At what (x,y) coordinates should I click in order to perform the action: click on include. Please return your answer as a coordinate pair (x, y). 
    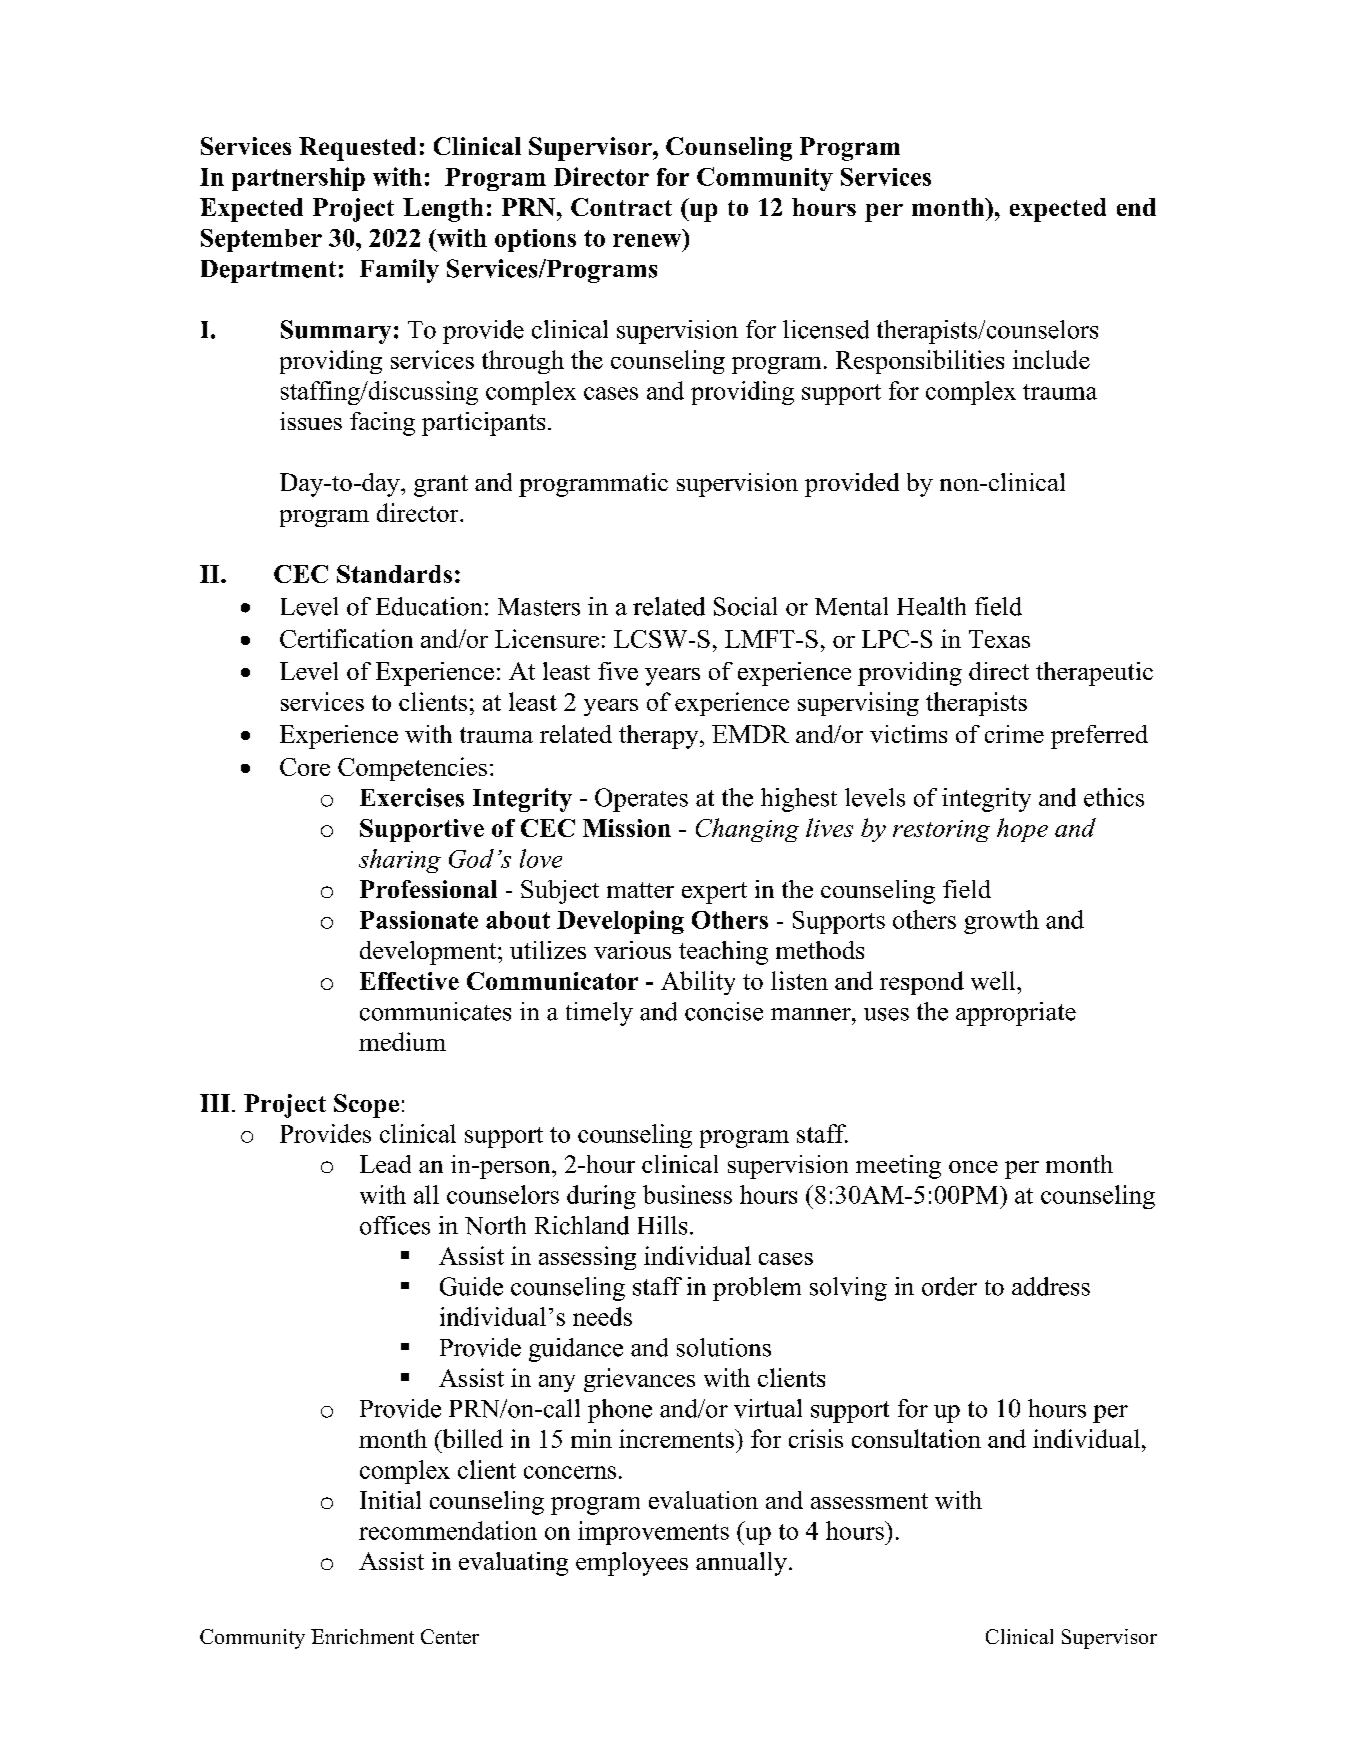
    Looking at the image, I should click on (1051, 359).
